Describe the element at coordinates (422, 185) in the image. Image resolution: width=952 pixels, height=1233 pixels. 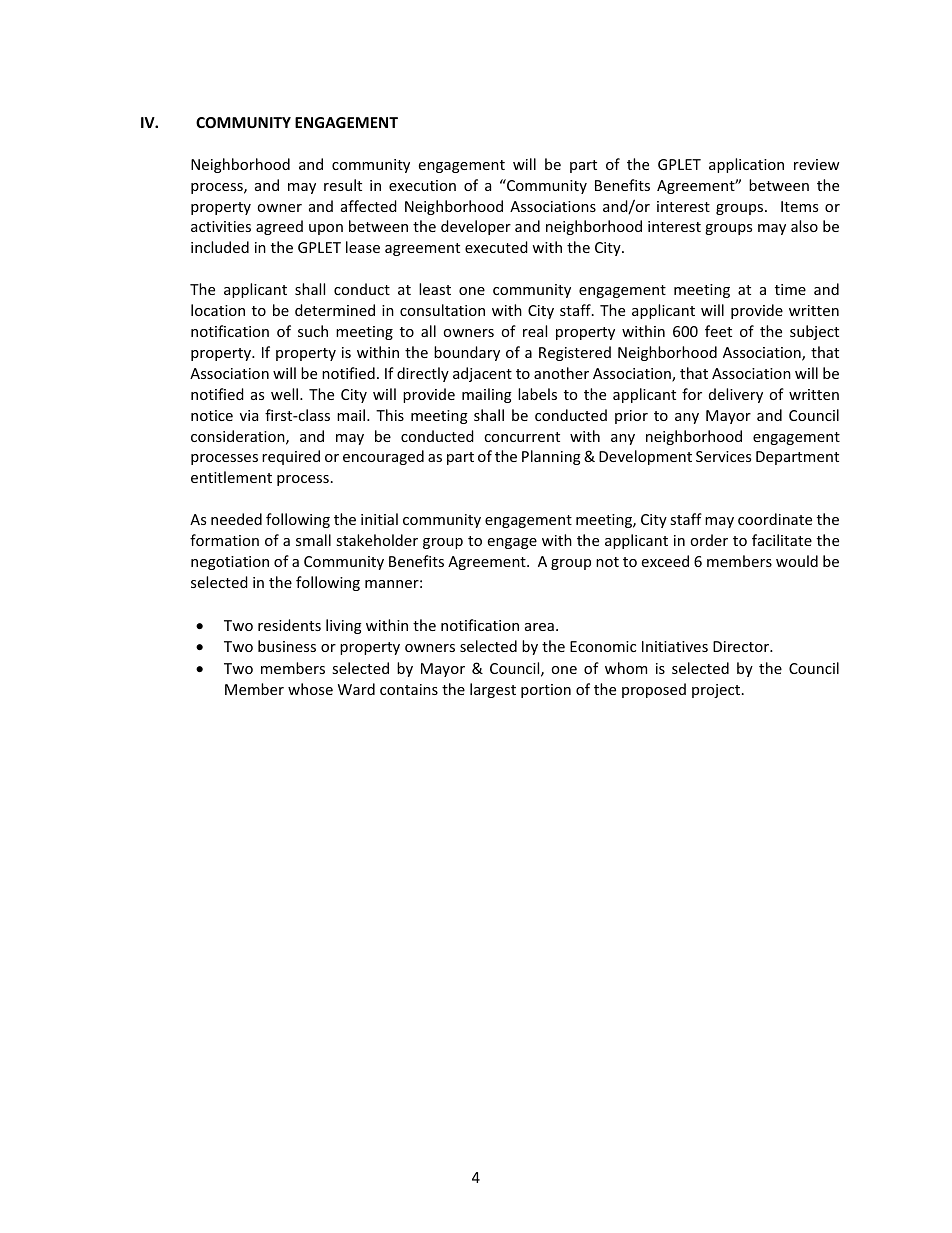
I see `execution` at that location.
